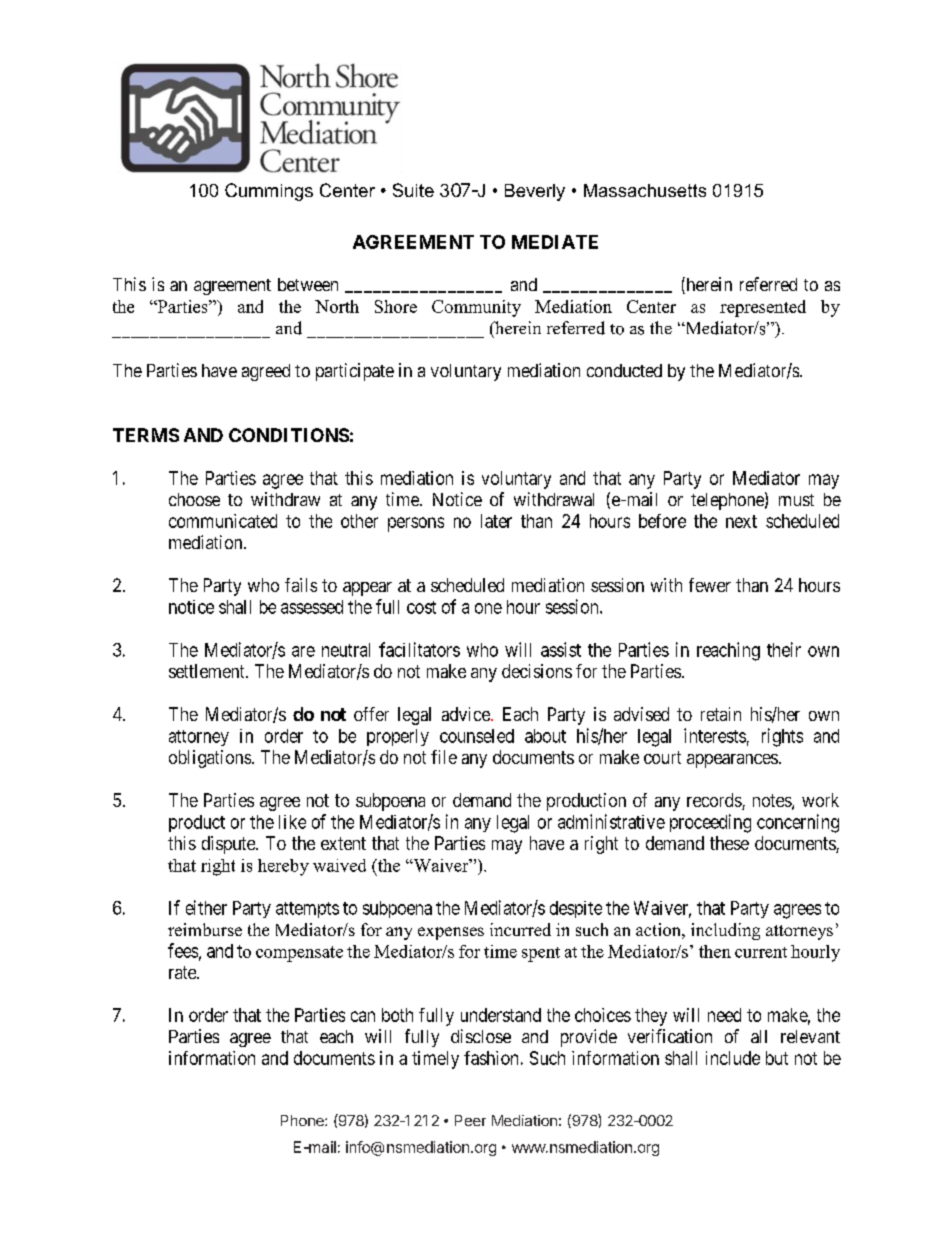 This screenshot has width=952, height=1233. Describe the element at coordinates (535, 192) in the screenshot. I see `Beverly` at that location.
